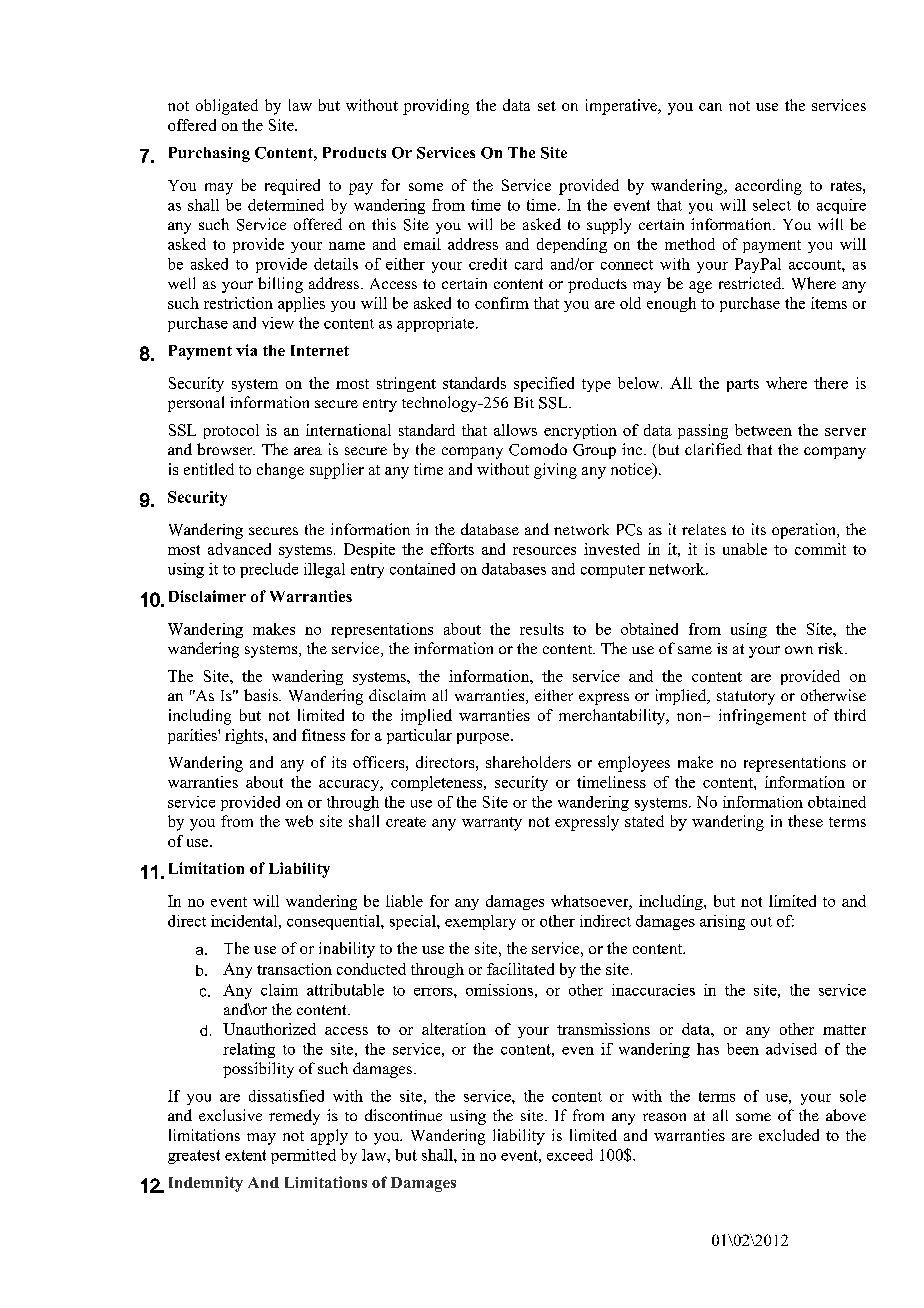 This screenshot has height=1308, width=924. What do you see at coordinates (799, 650) in the screenshot?
I see `own` at bounding box center [799, 650].
